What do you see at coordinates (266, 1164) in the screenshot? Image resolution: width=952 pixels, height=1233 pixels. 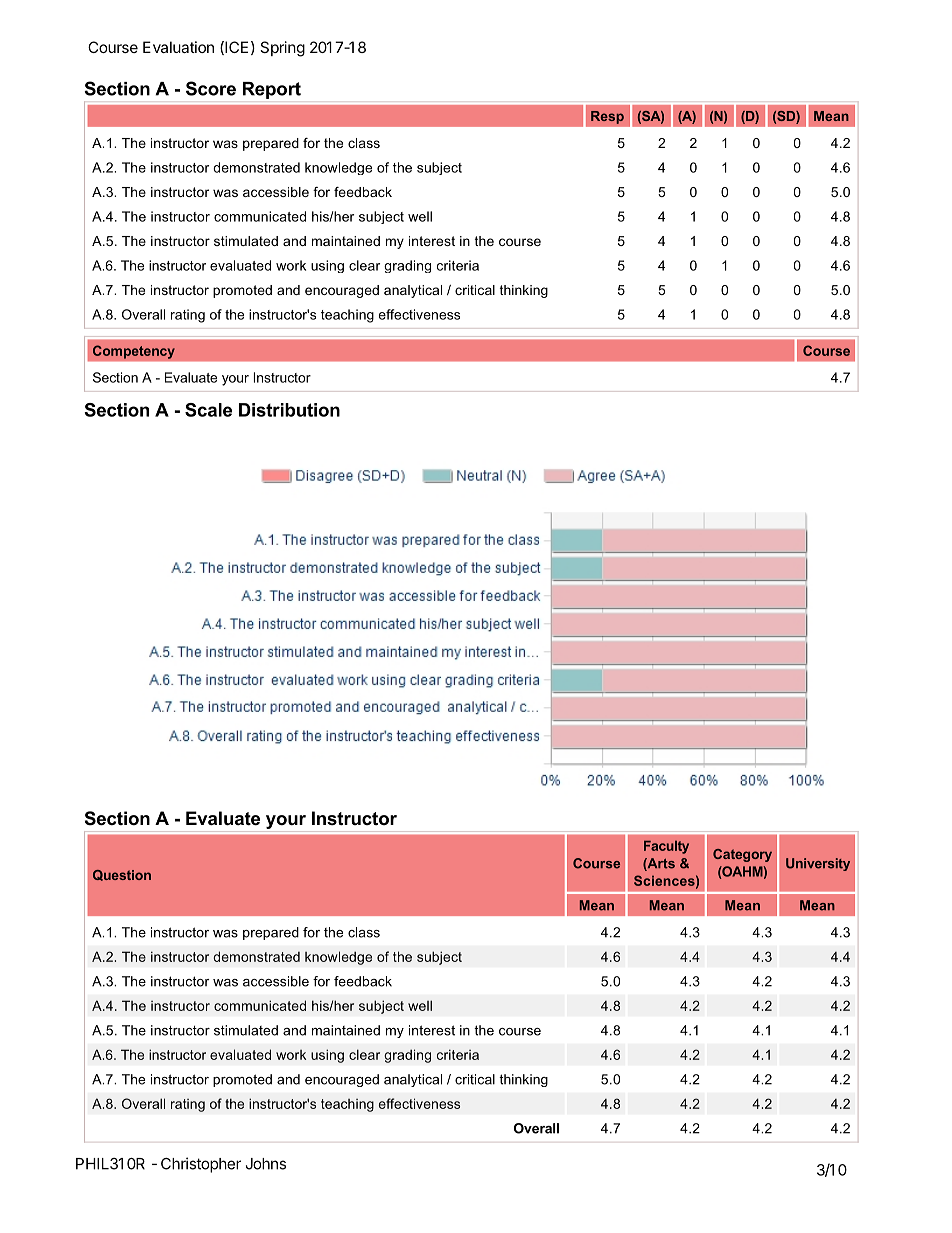 I see `Johns` at bounding box center [266, 1164].
